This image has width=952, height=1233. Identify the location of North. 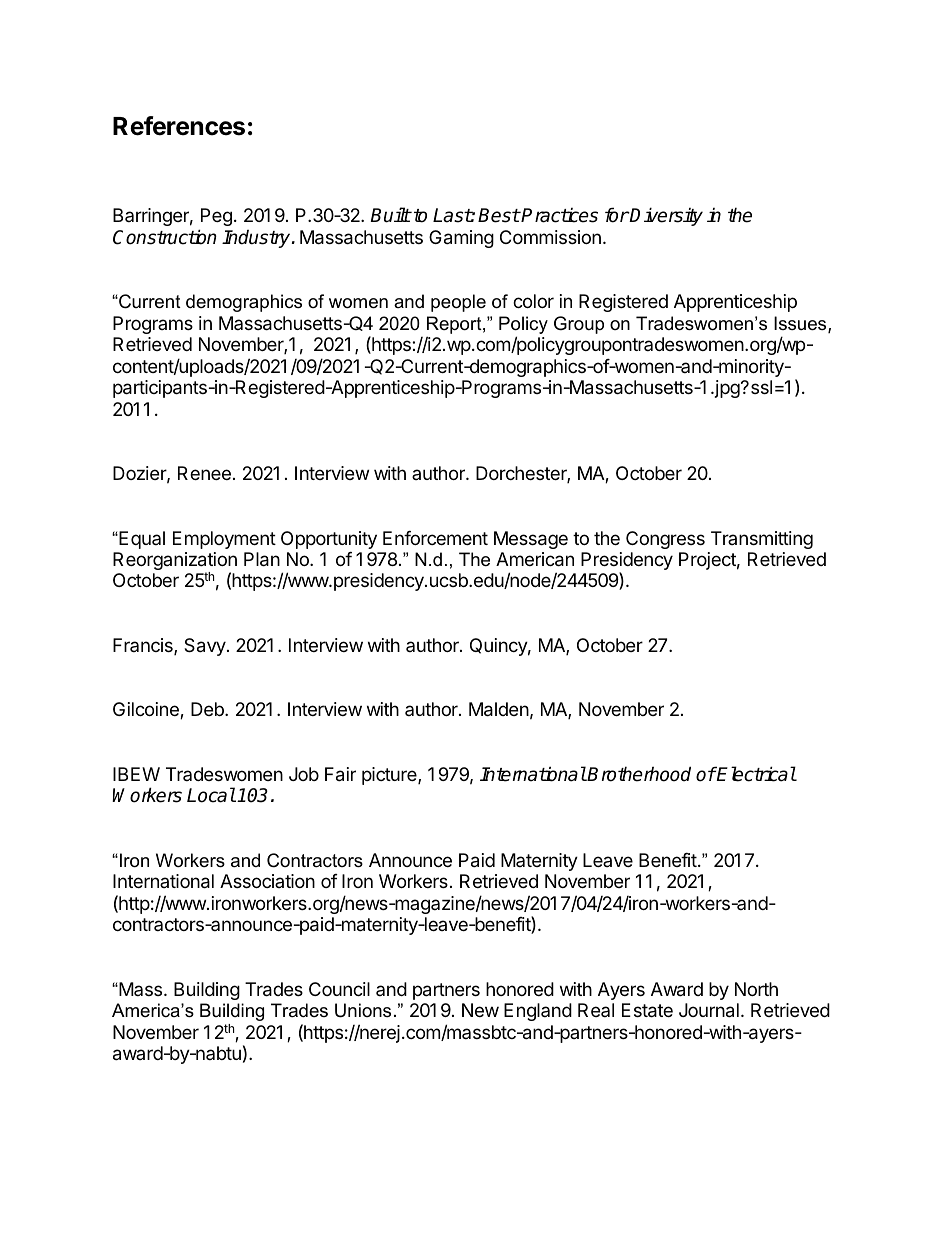
(756, 989).
